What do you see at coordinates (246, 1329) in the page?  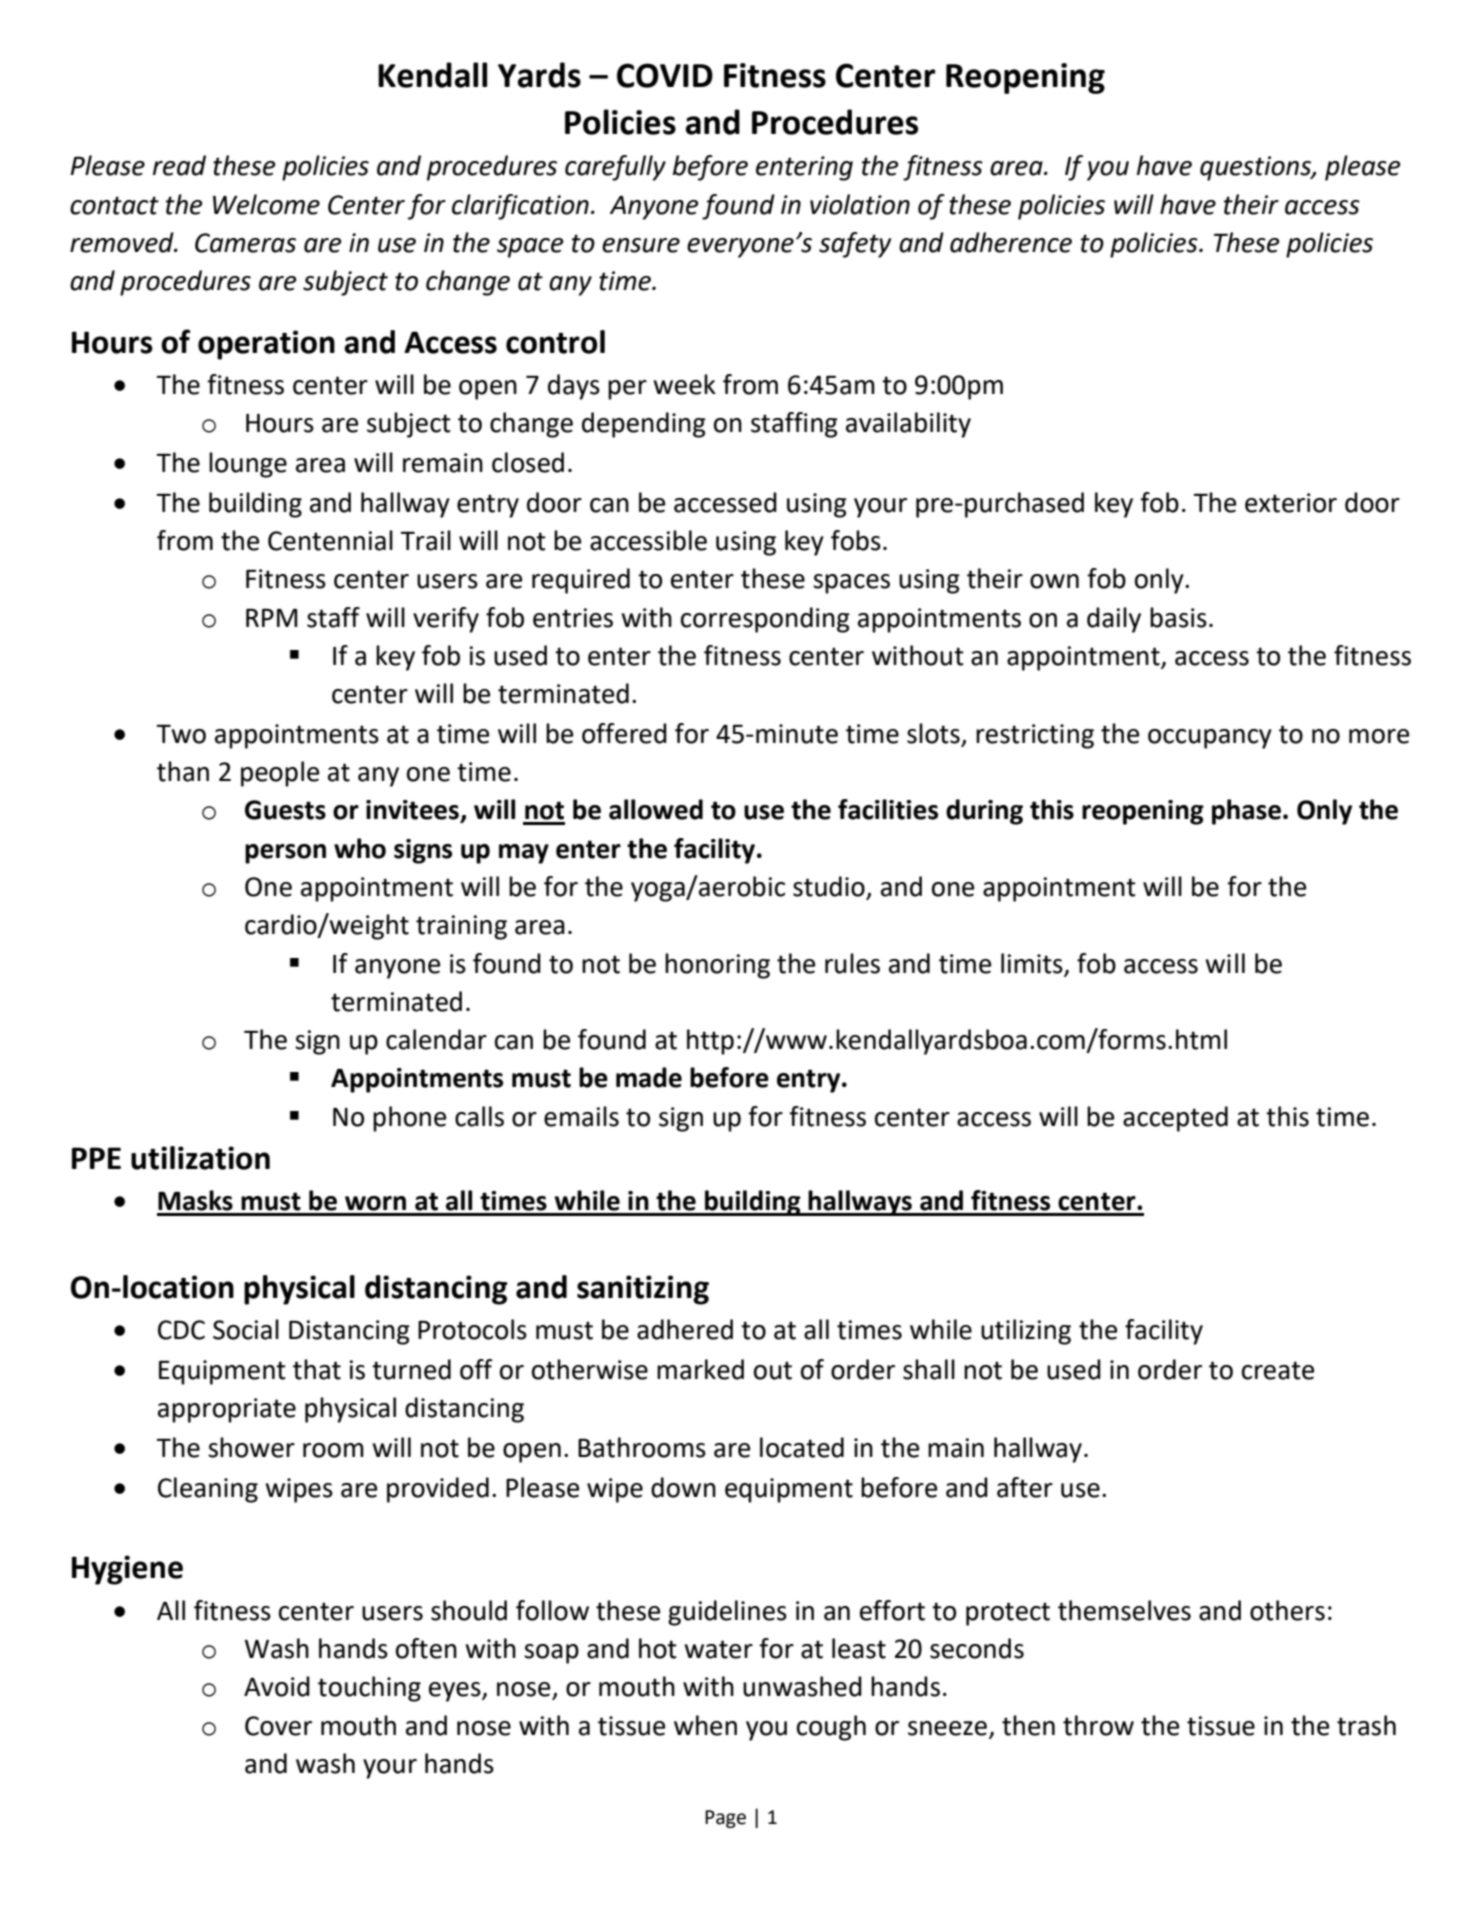 I see `Social` at bounding box center [246, 1329].
